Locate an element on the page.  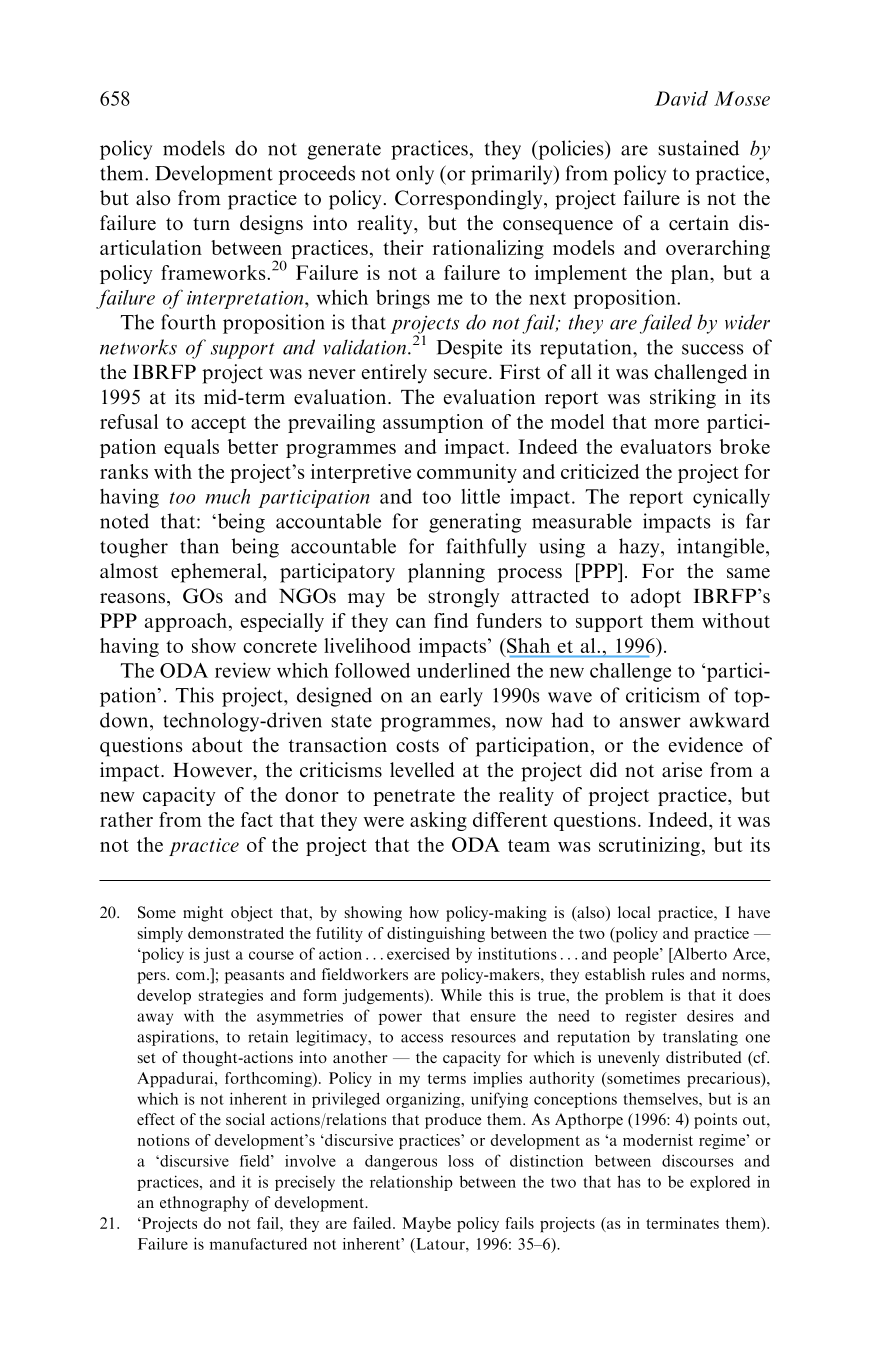
only is located at coordinates (415, 175).
